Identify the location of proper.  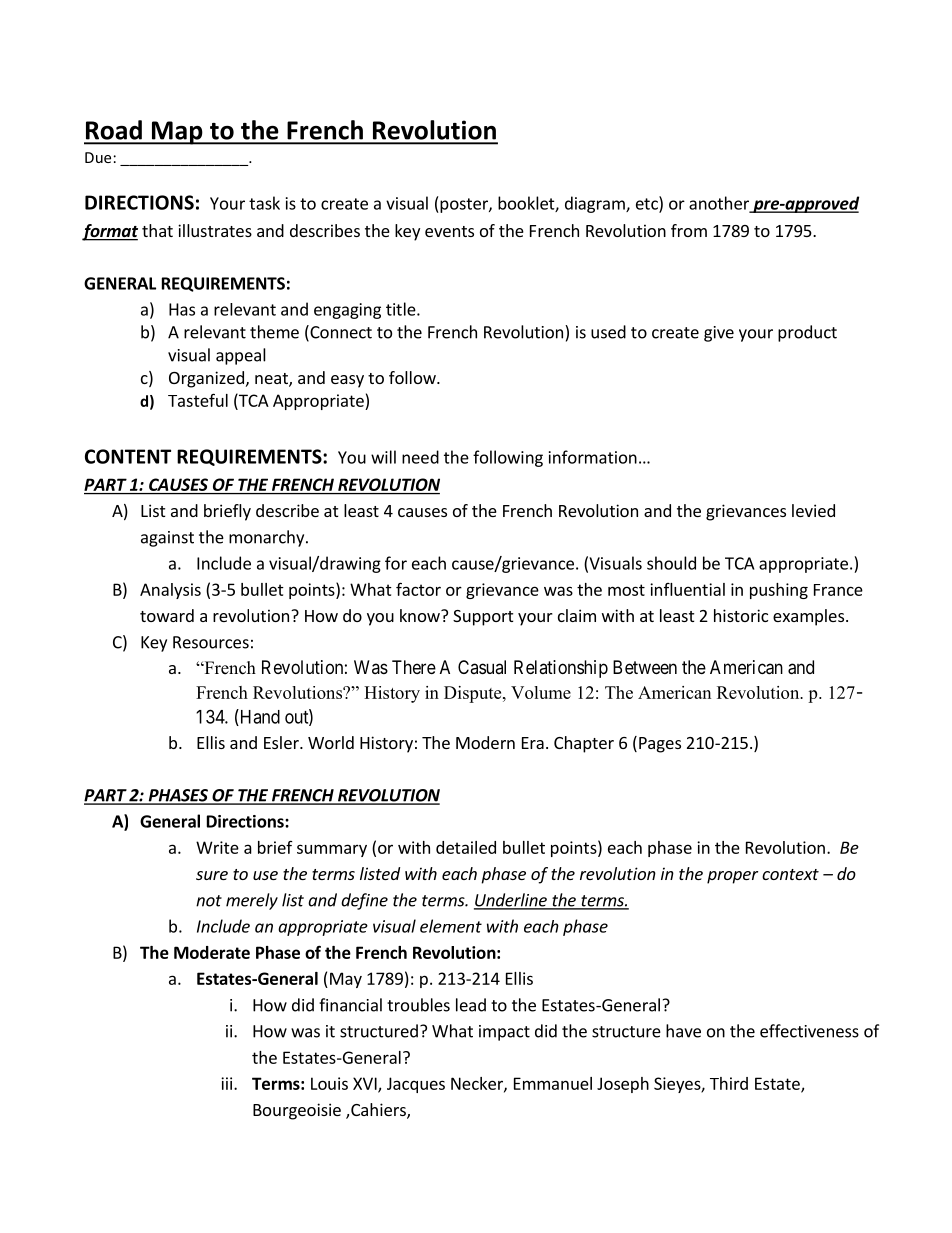
(732, 877).
